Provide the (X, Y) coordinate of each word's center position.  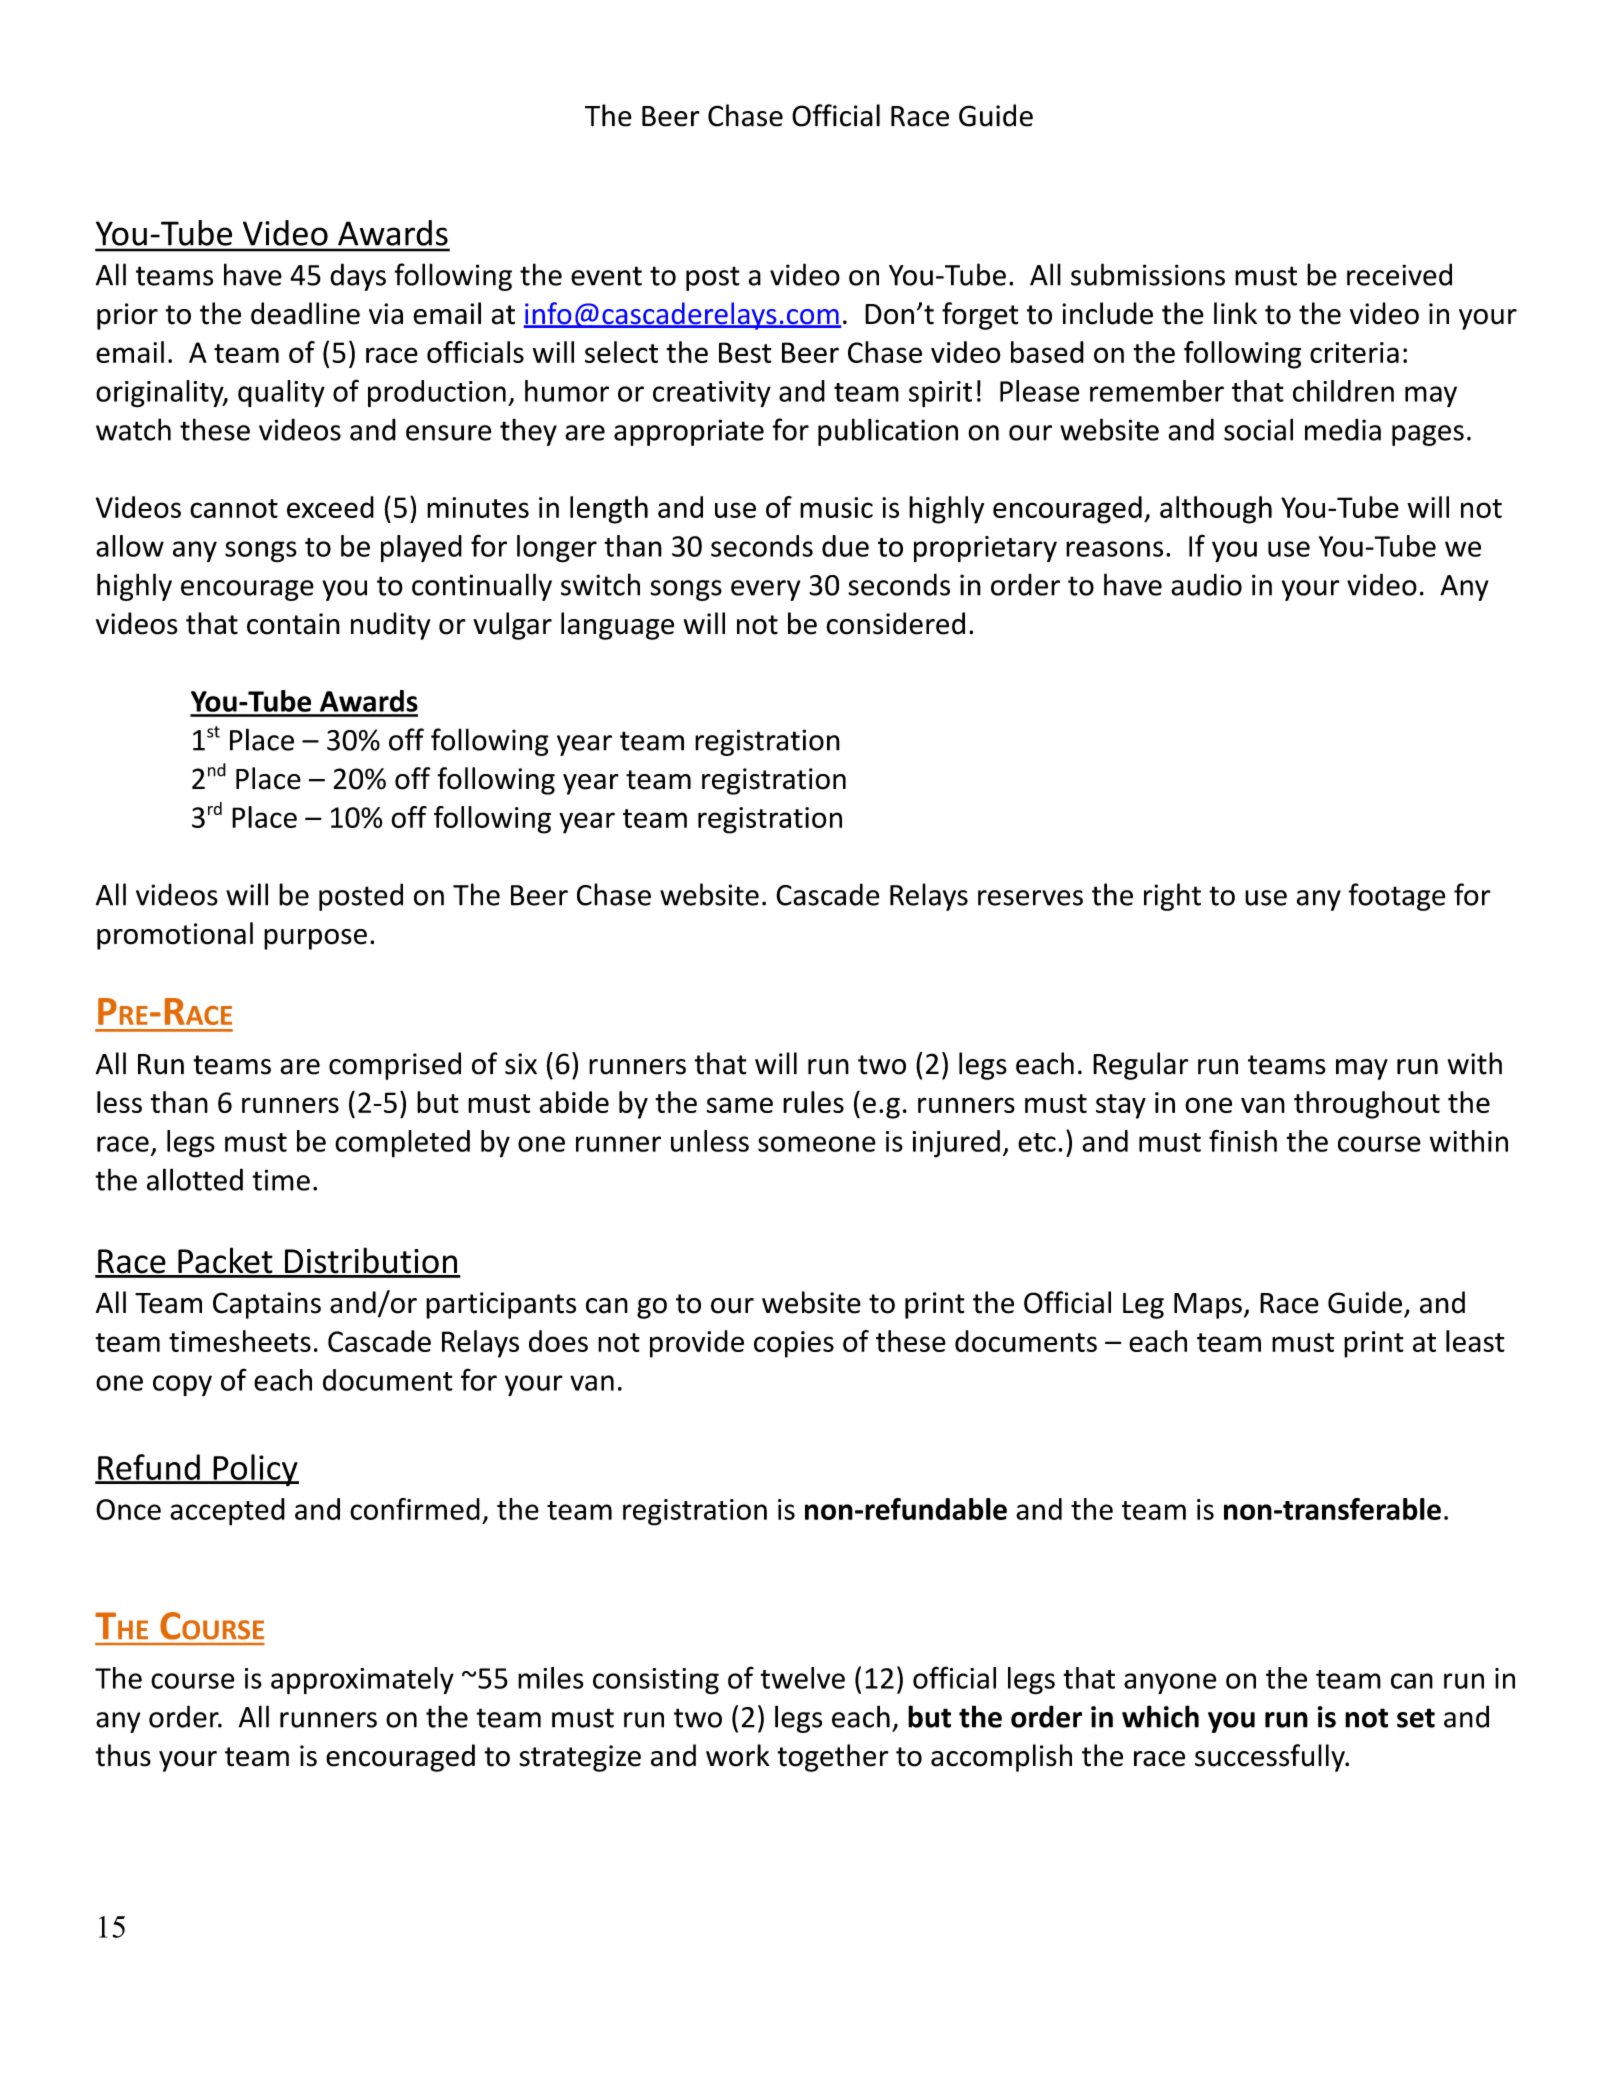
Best (745, 352)
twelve (803, 1678)
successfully (1271, 1758)
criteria (1354, 352)
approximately (362, 1681)
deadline (305, 313)
